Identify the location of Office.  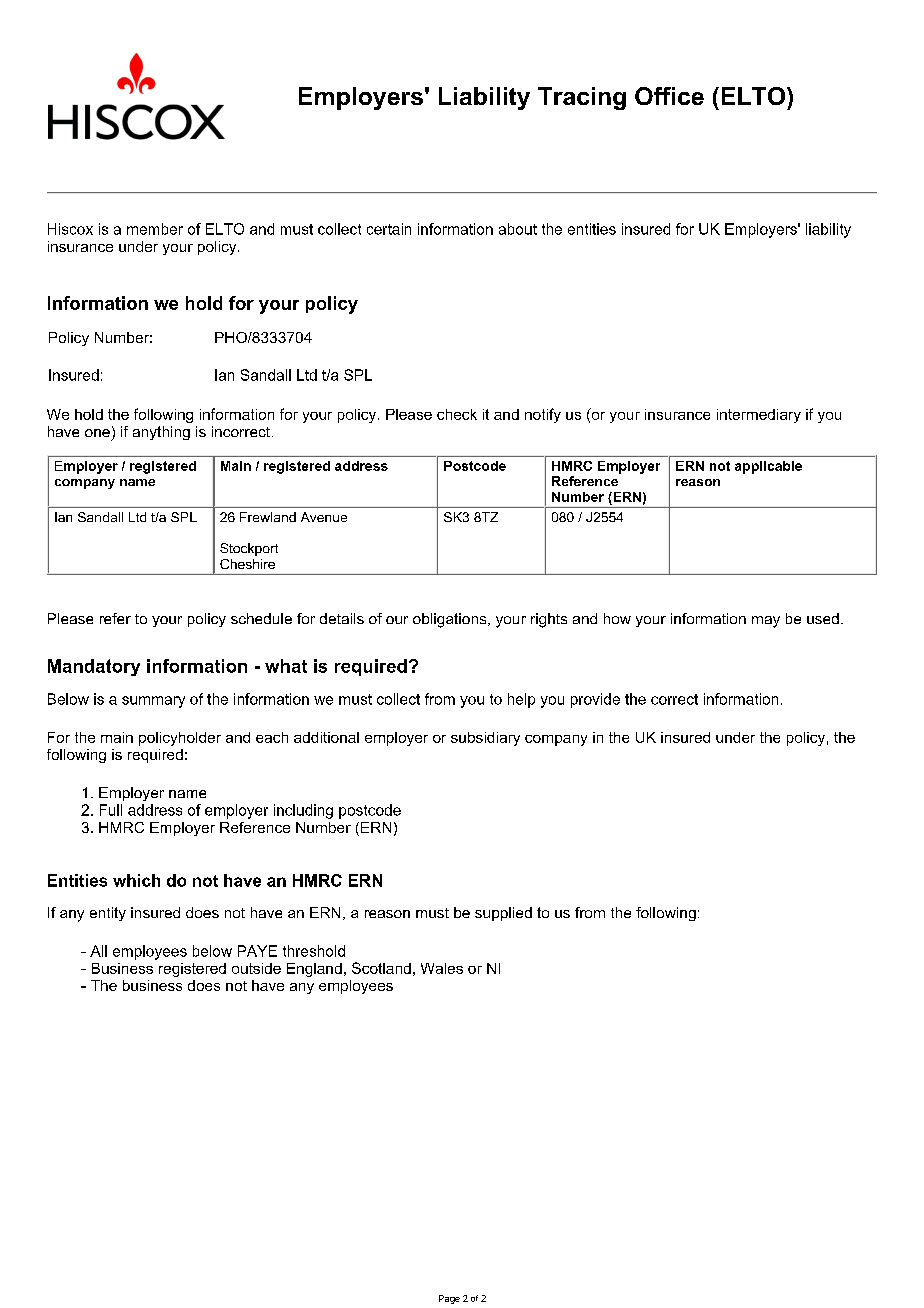
(669, 96).
